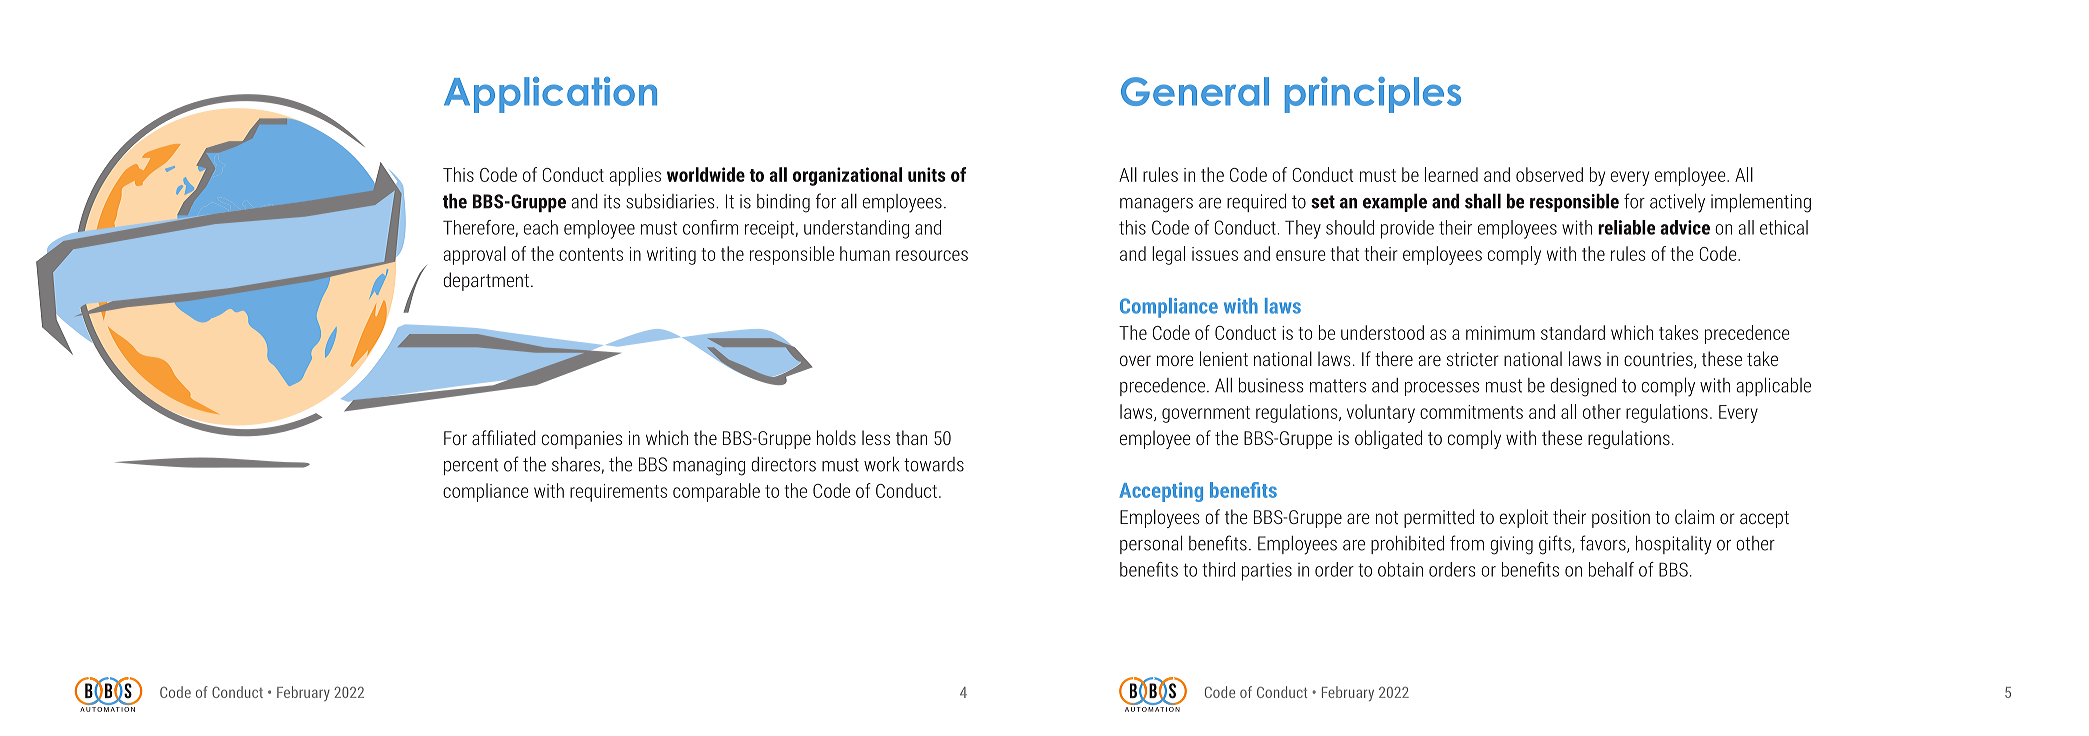  I want to click on business, so click(1271, 385).
